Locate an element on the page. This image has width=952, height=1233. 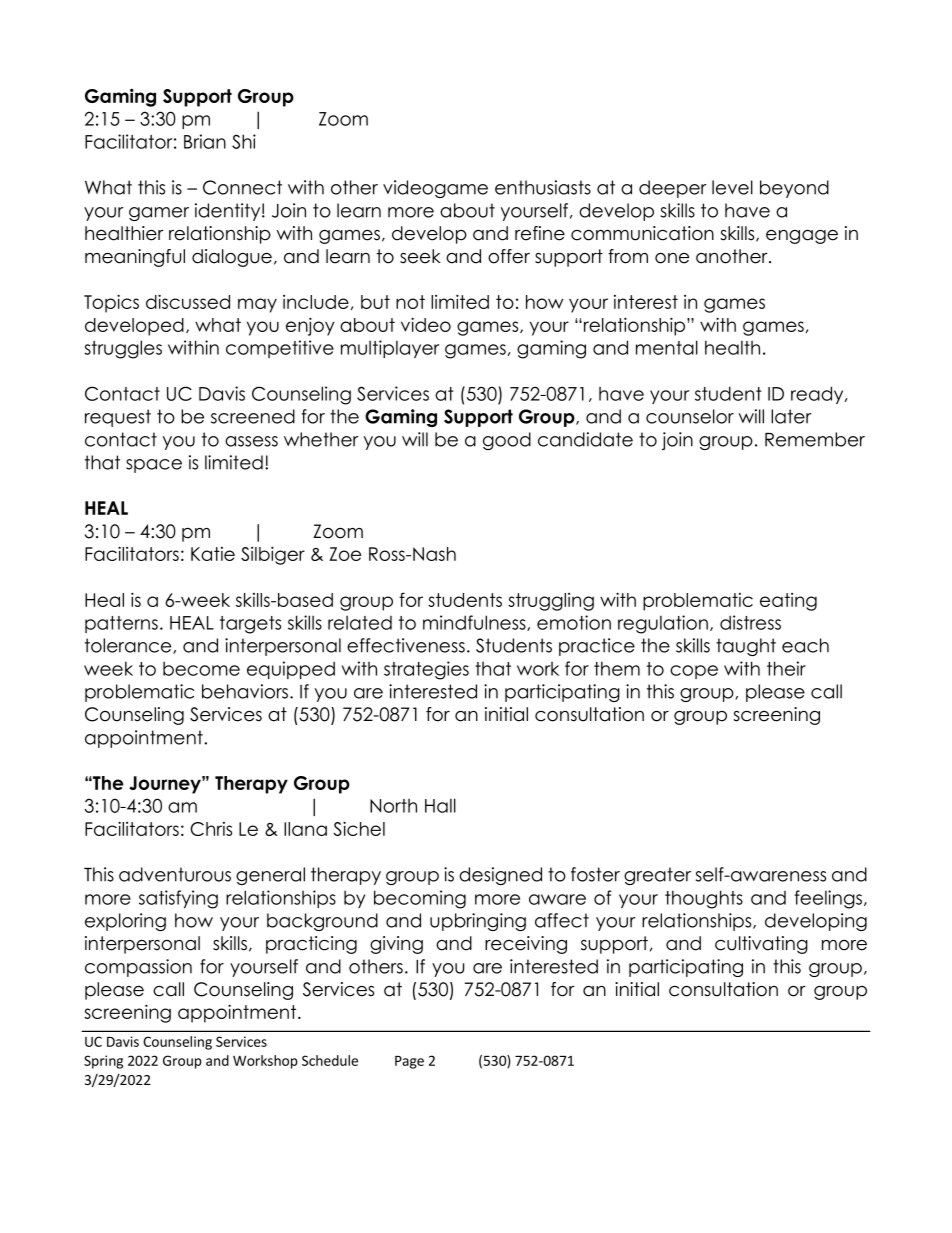
enthusiasts is located at coordinates (543, 187).
